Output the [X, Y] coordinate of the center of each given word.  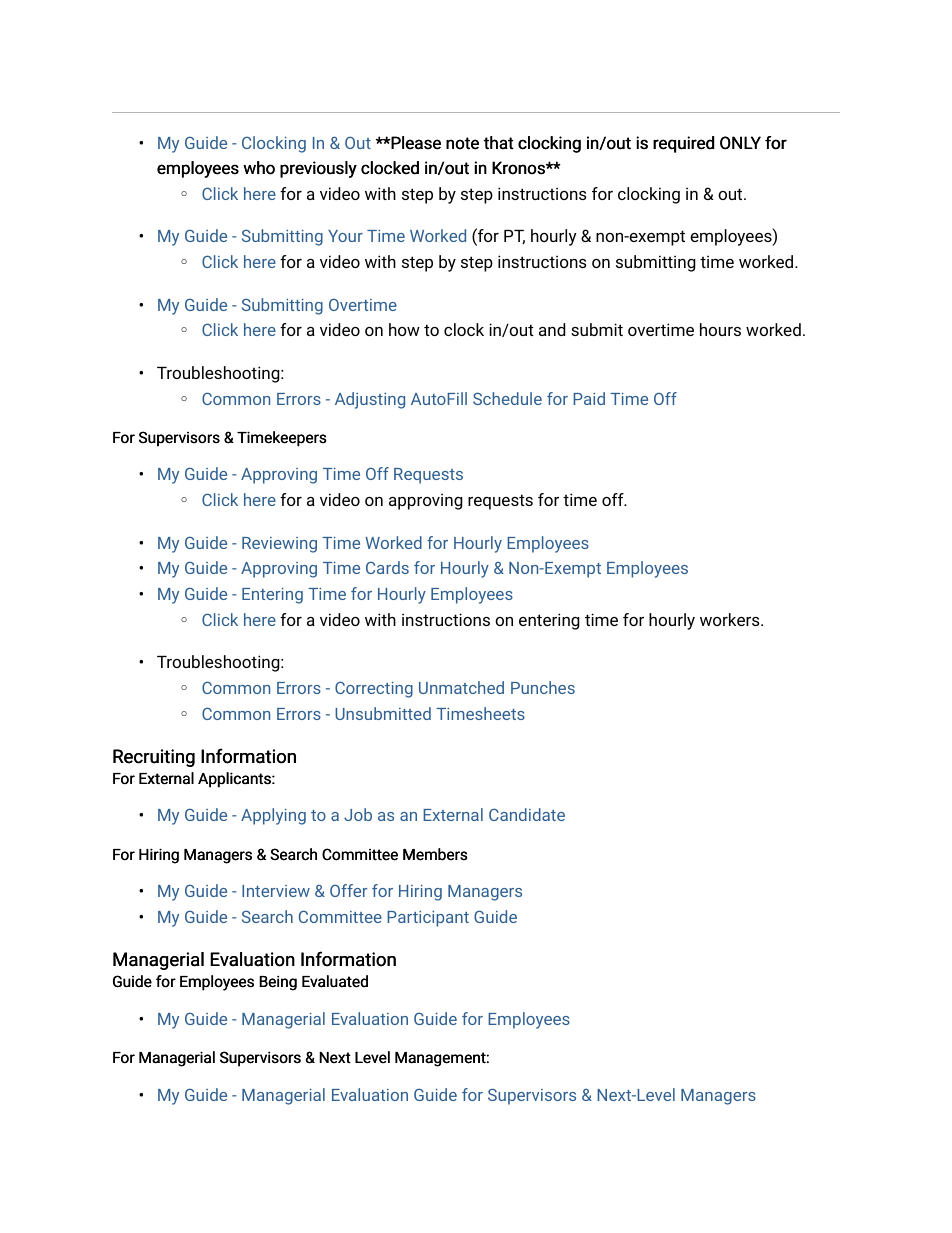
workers [731, 619]
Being [278, 983]
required [683, 144]
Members [435, 854]
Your [345, 236]
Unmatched [461, 687]
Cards [387, 567]
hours [720, 329]
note [462, 143]
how [404, 329]
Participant [428, 919]
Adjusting [370, 400]
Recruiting [154, 758]
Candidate [527, 814]
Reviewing [279, 545]
